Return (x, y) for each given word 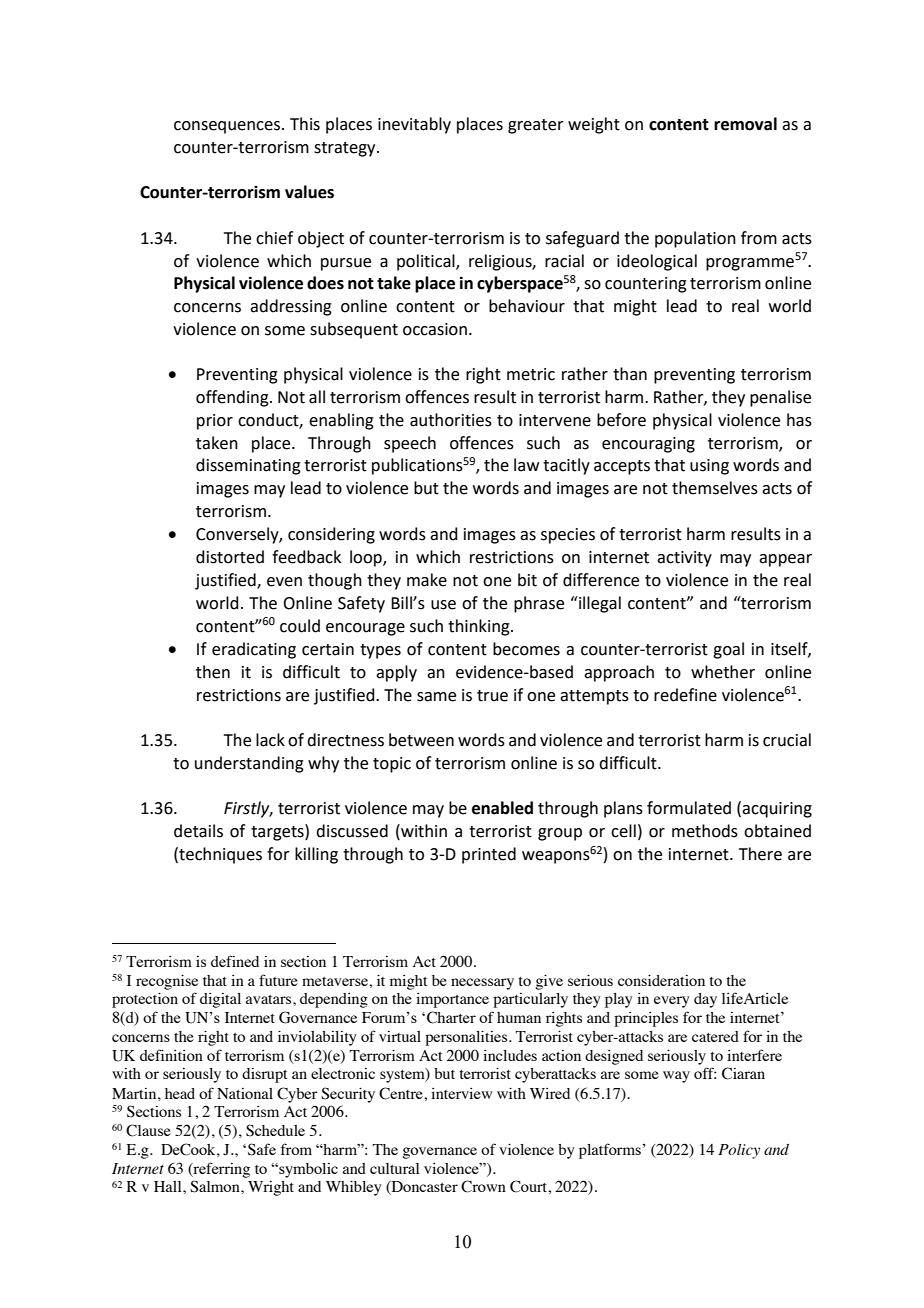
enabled (502, 808)
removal (745, 124)
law (526, 465)
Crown (483, 1186)
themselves (715, 488)
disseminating (248, 466)
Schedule (275, 1130)
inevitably (414, 125)
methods (705, 831)
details (198, 831)
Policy (739, 1151)
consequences (227, 127)
